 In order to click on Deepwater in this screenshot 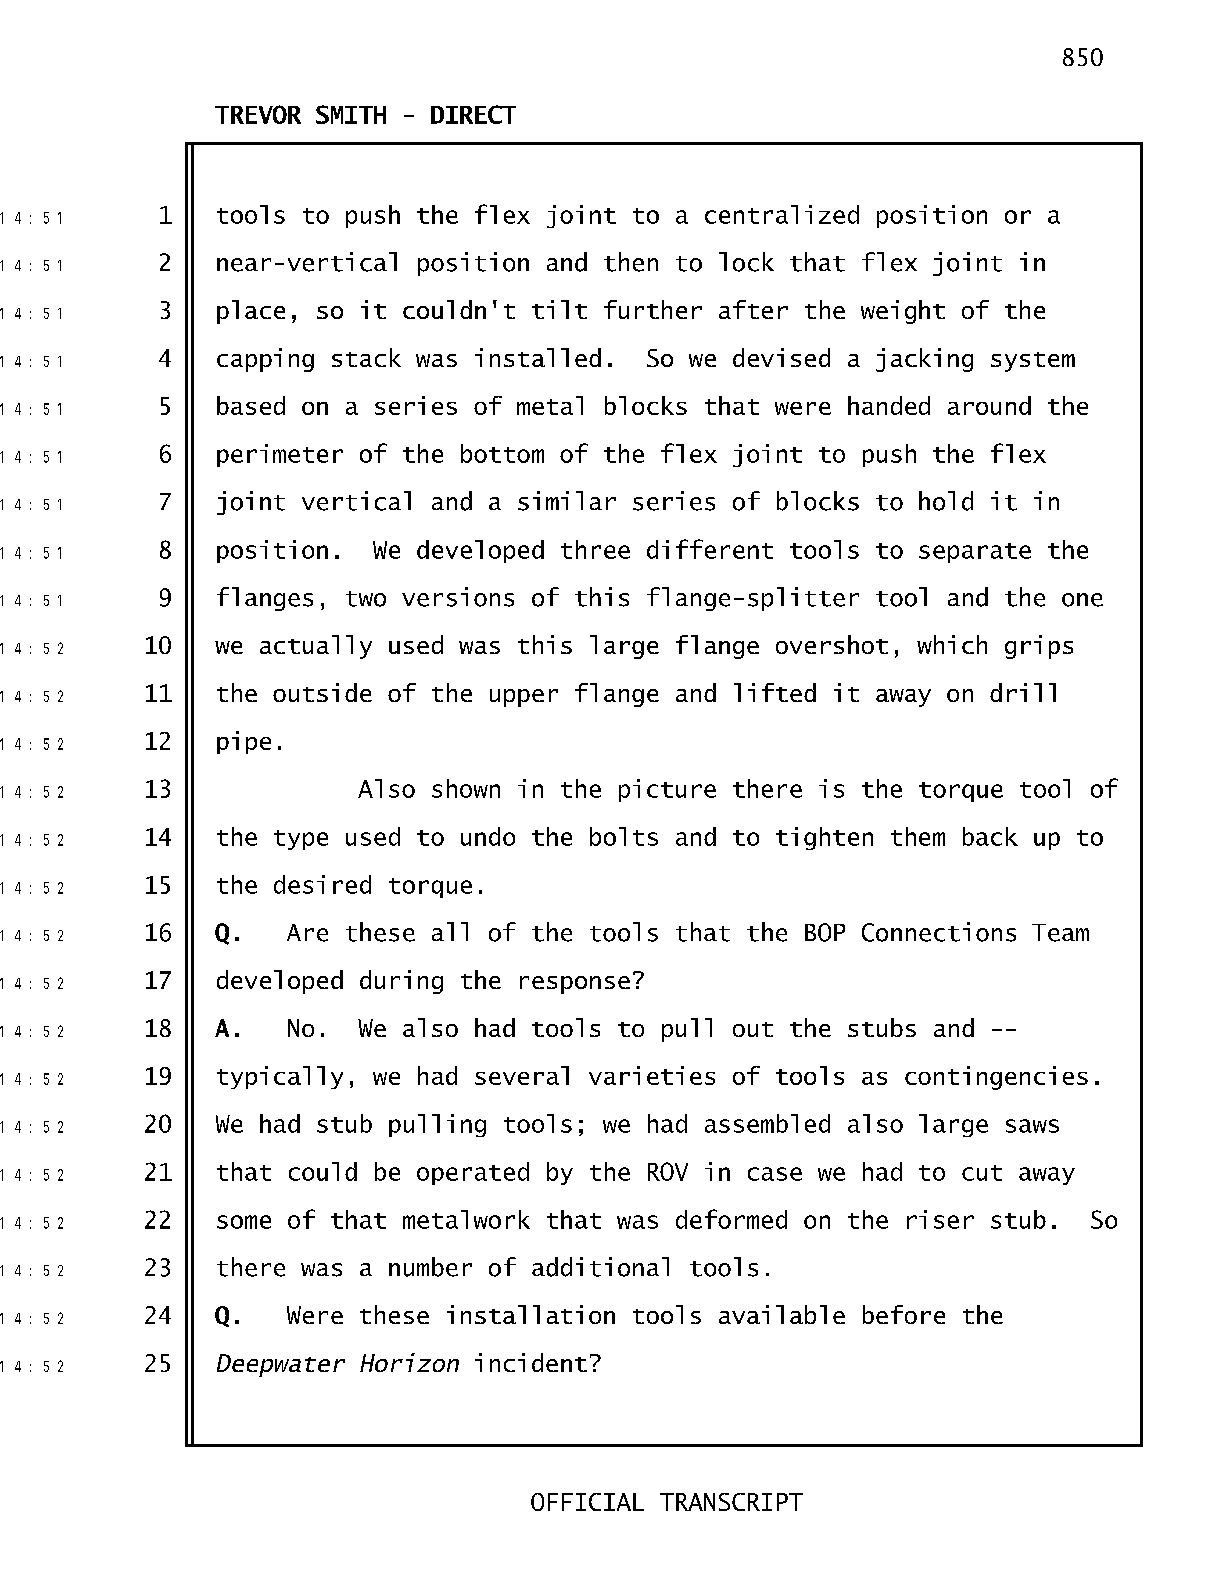, I will do `click(281, 1365)`.
